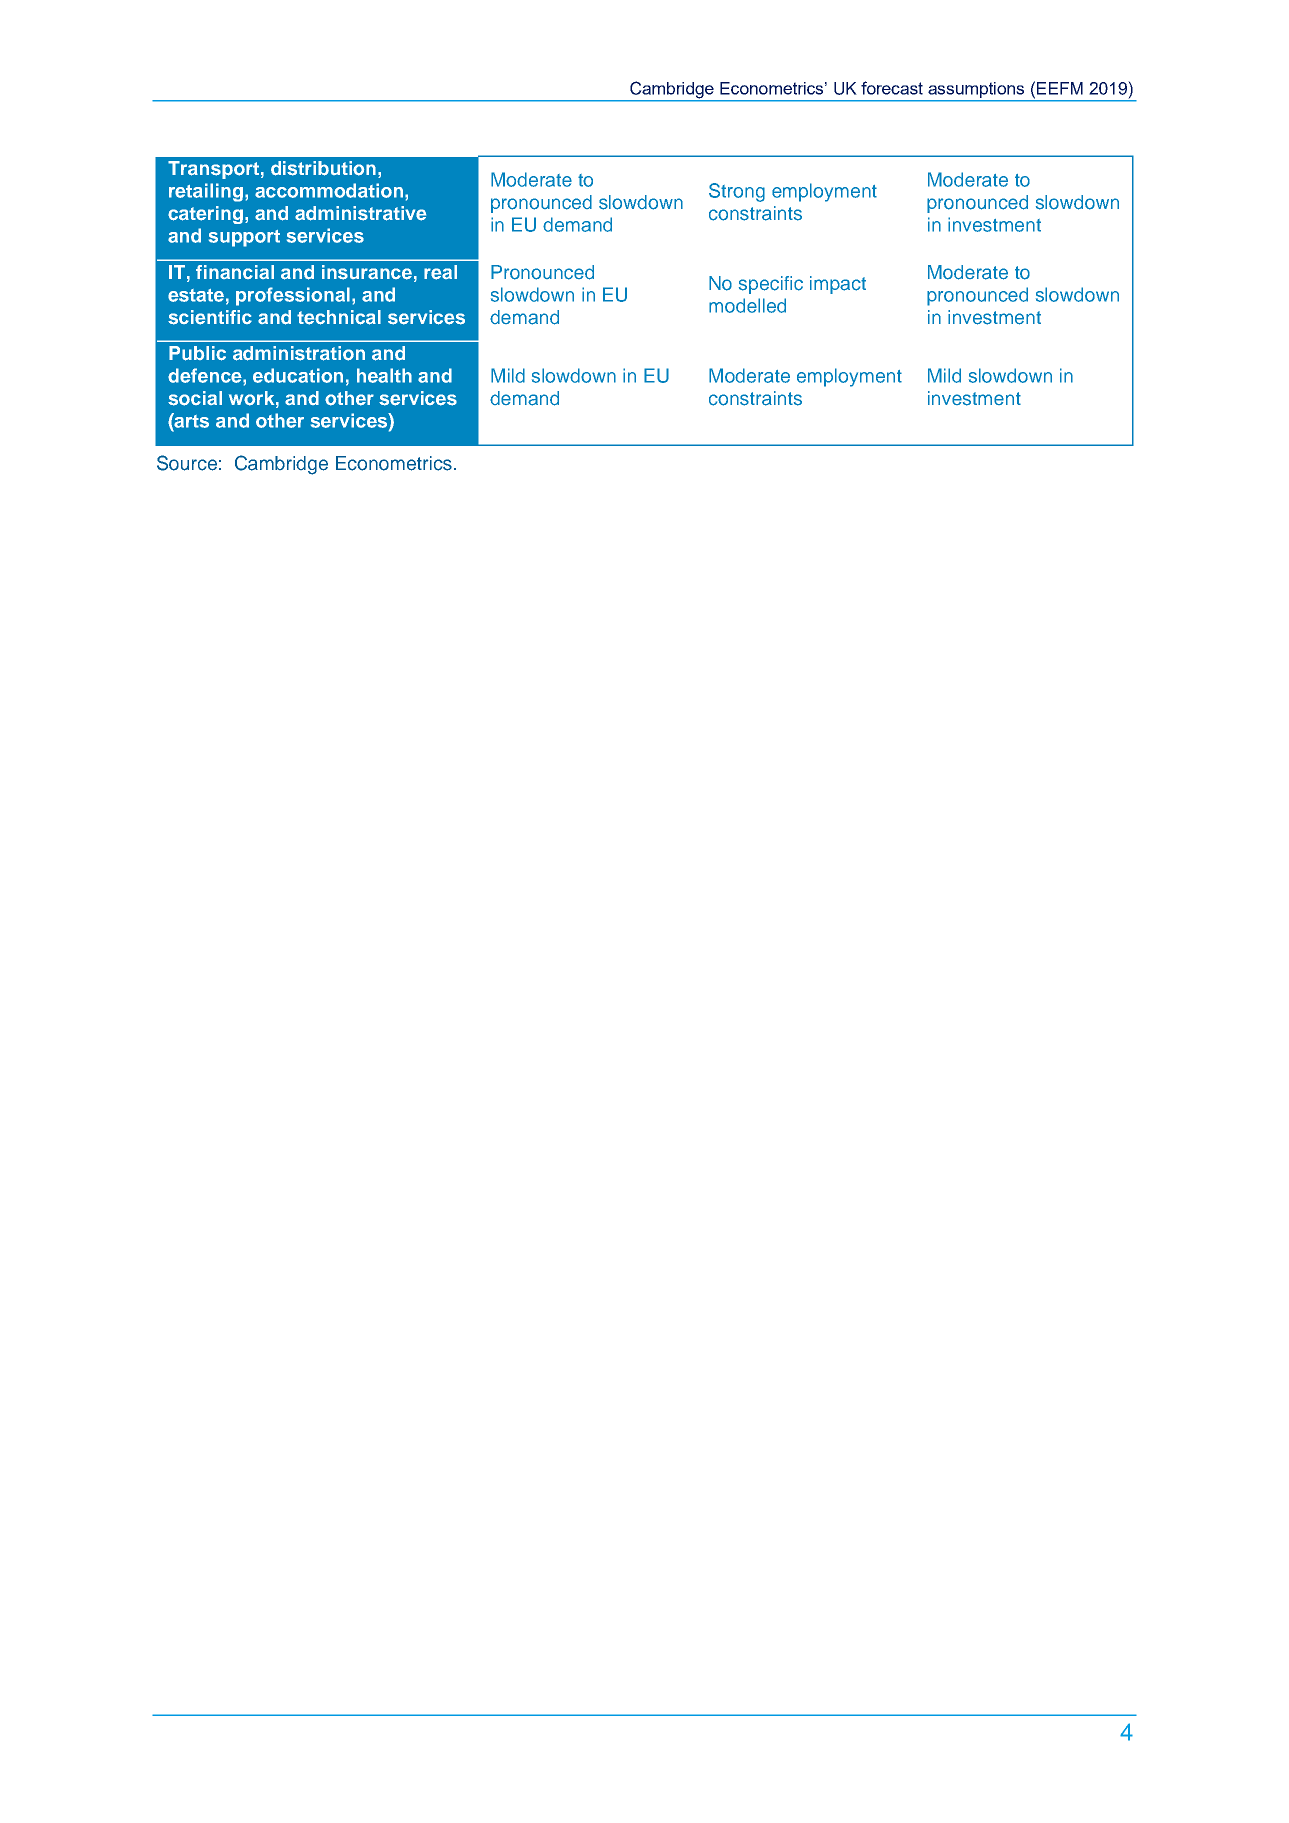 The image size is (1289, 1823). What do you see at coordinates (838, 285) in the screenshot?
I see `impact` at bounding box center [838, 285].
